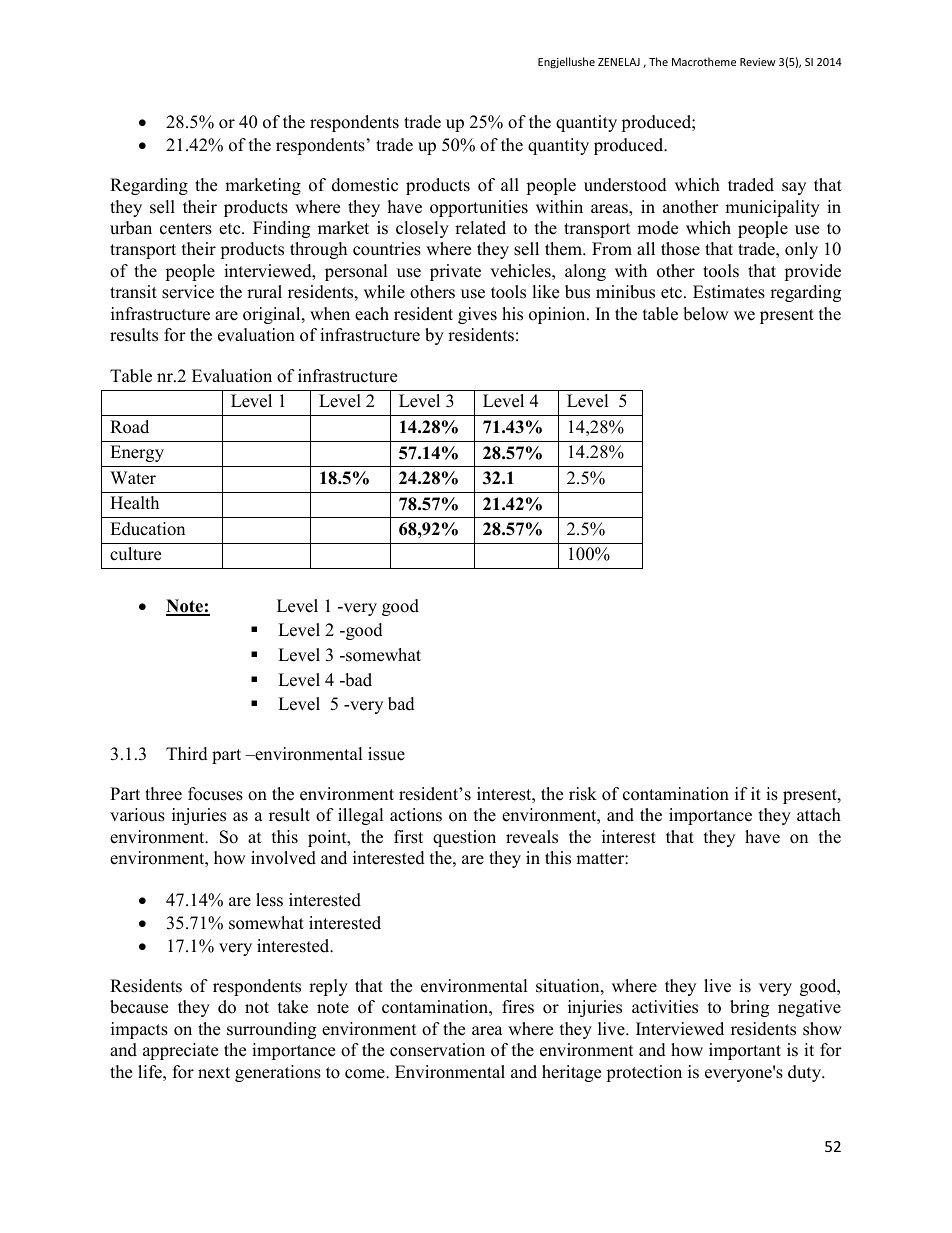  Describe the element at coordinates (758, 62) in the screenshot. I see `Review` at that location.
